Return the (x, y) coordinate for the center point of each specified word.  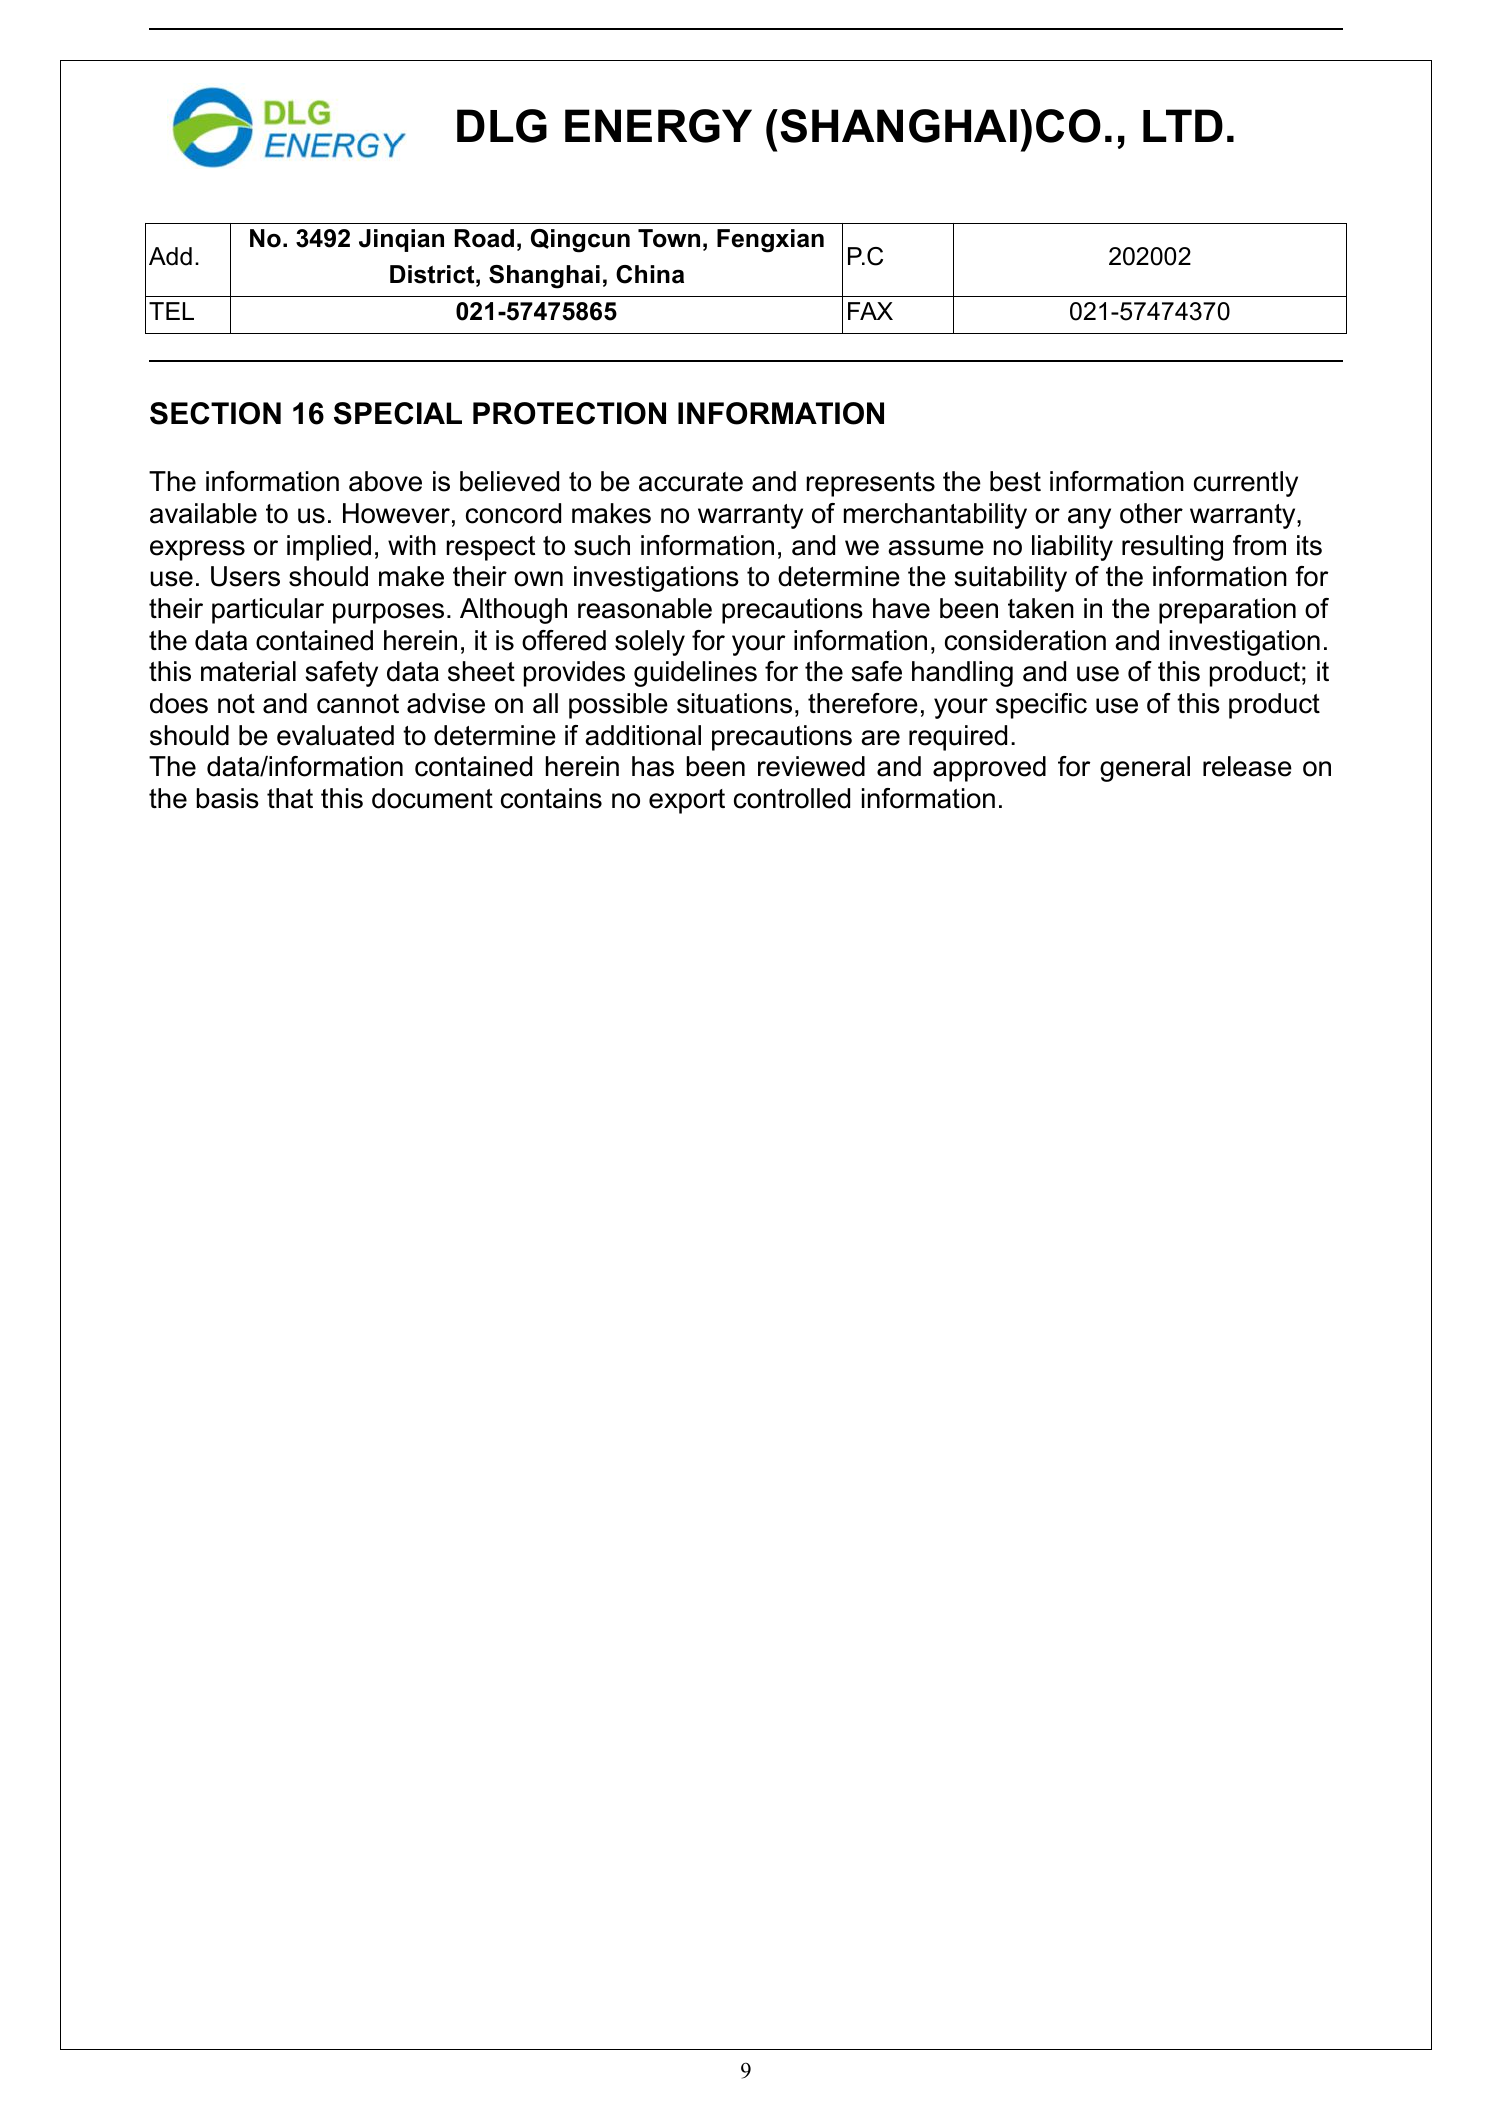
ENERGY (658, 126)
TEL (171, 311)
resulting (1172, 548)
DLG (502, 126)
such (602, 545)
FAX (870, 311)
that (290, 798)
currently (1246, 484)
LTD (1183, 125)
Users (245, 576)
